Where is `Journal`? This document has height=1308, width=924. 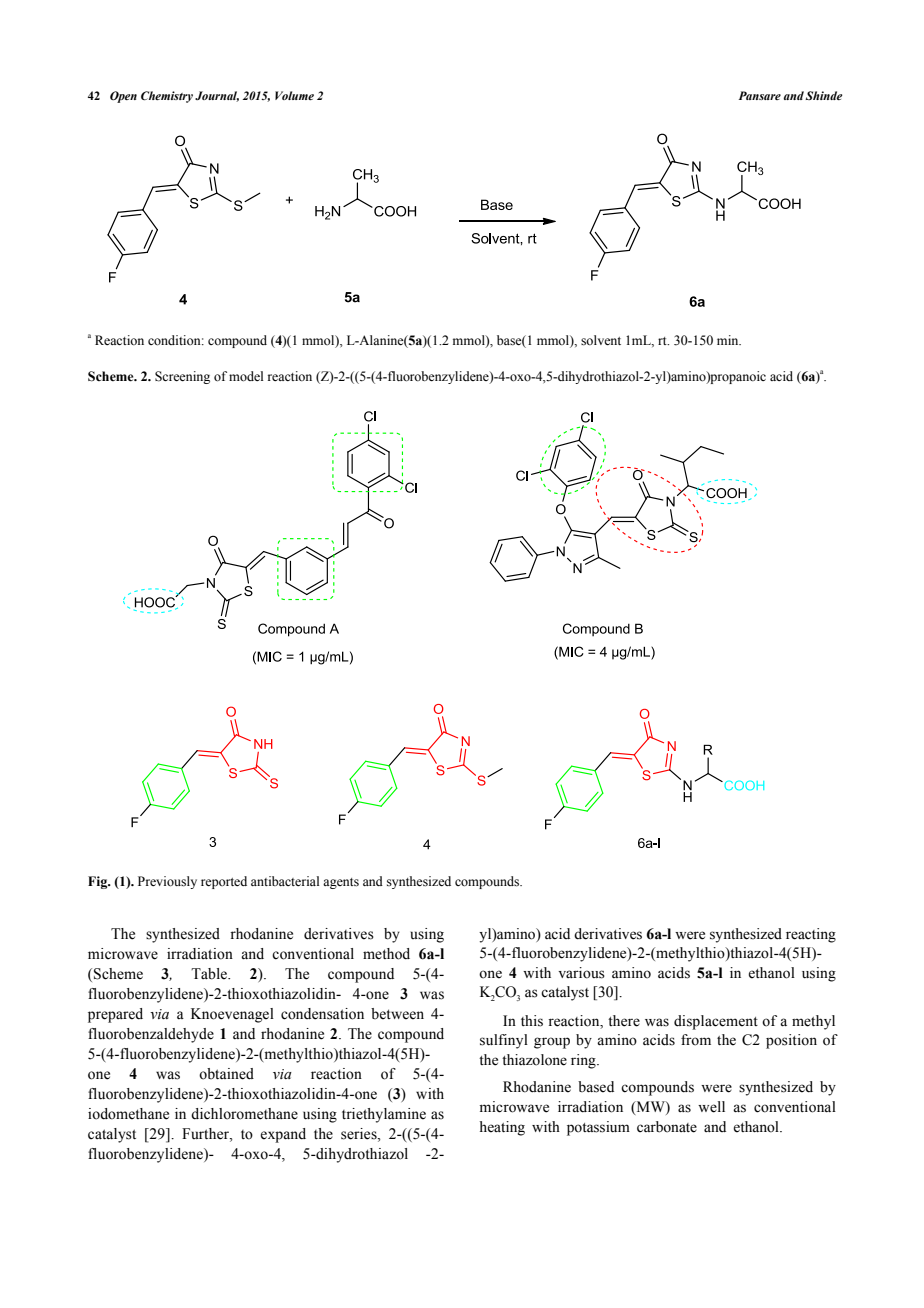 Journal is located at coordinates (217, 96).
